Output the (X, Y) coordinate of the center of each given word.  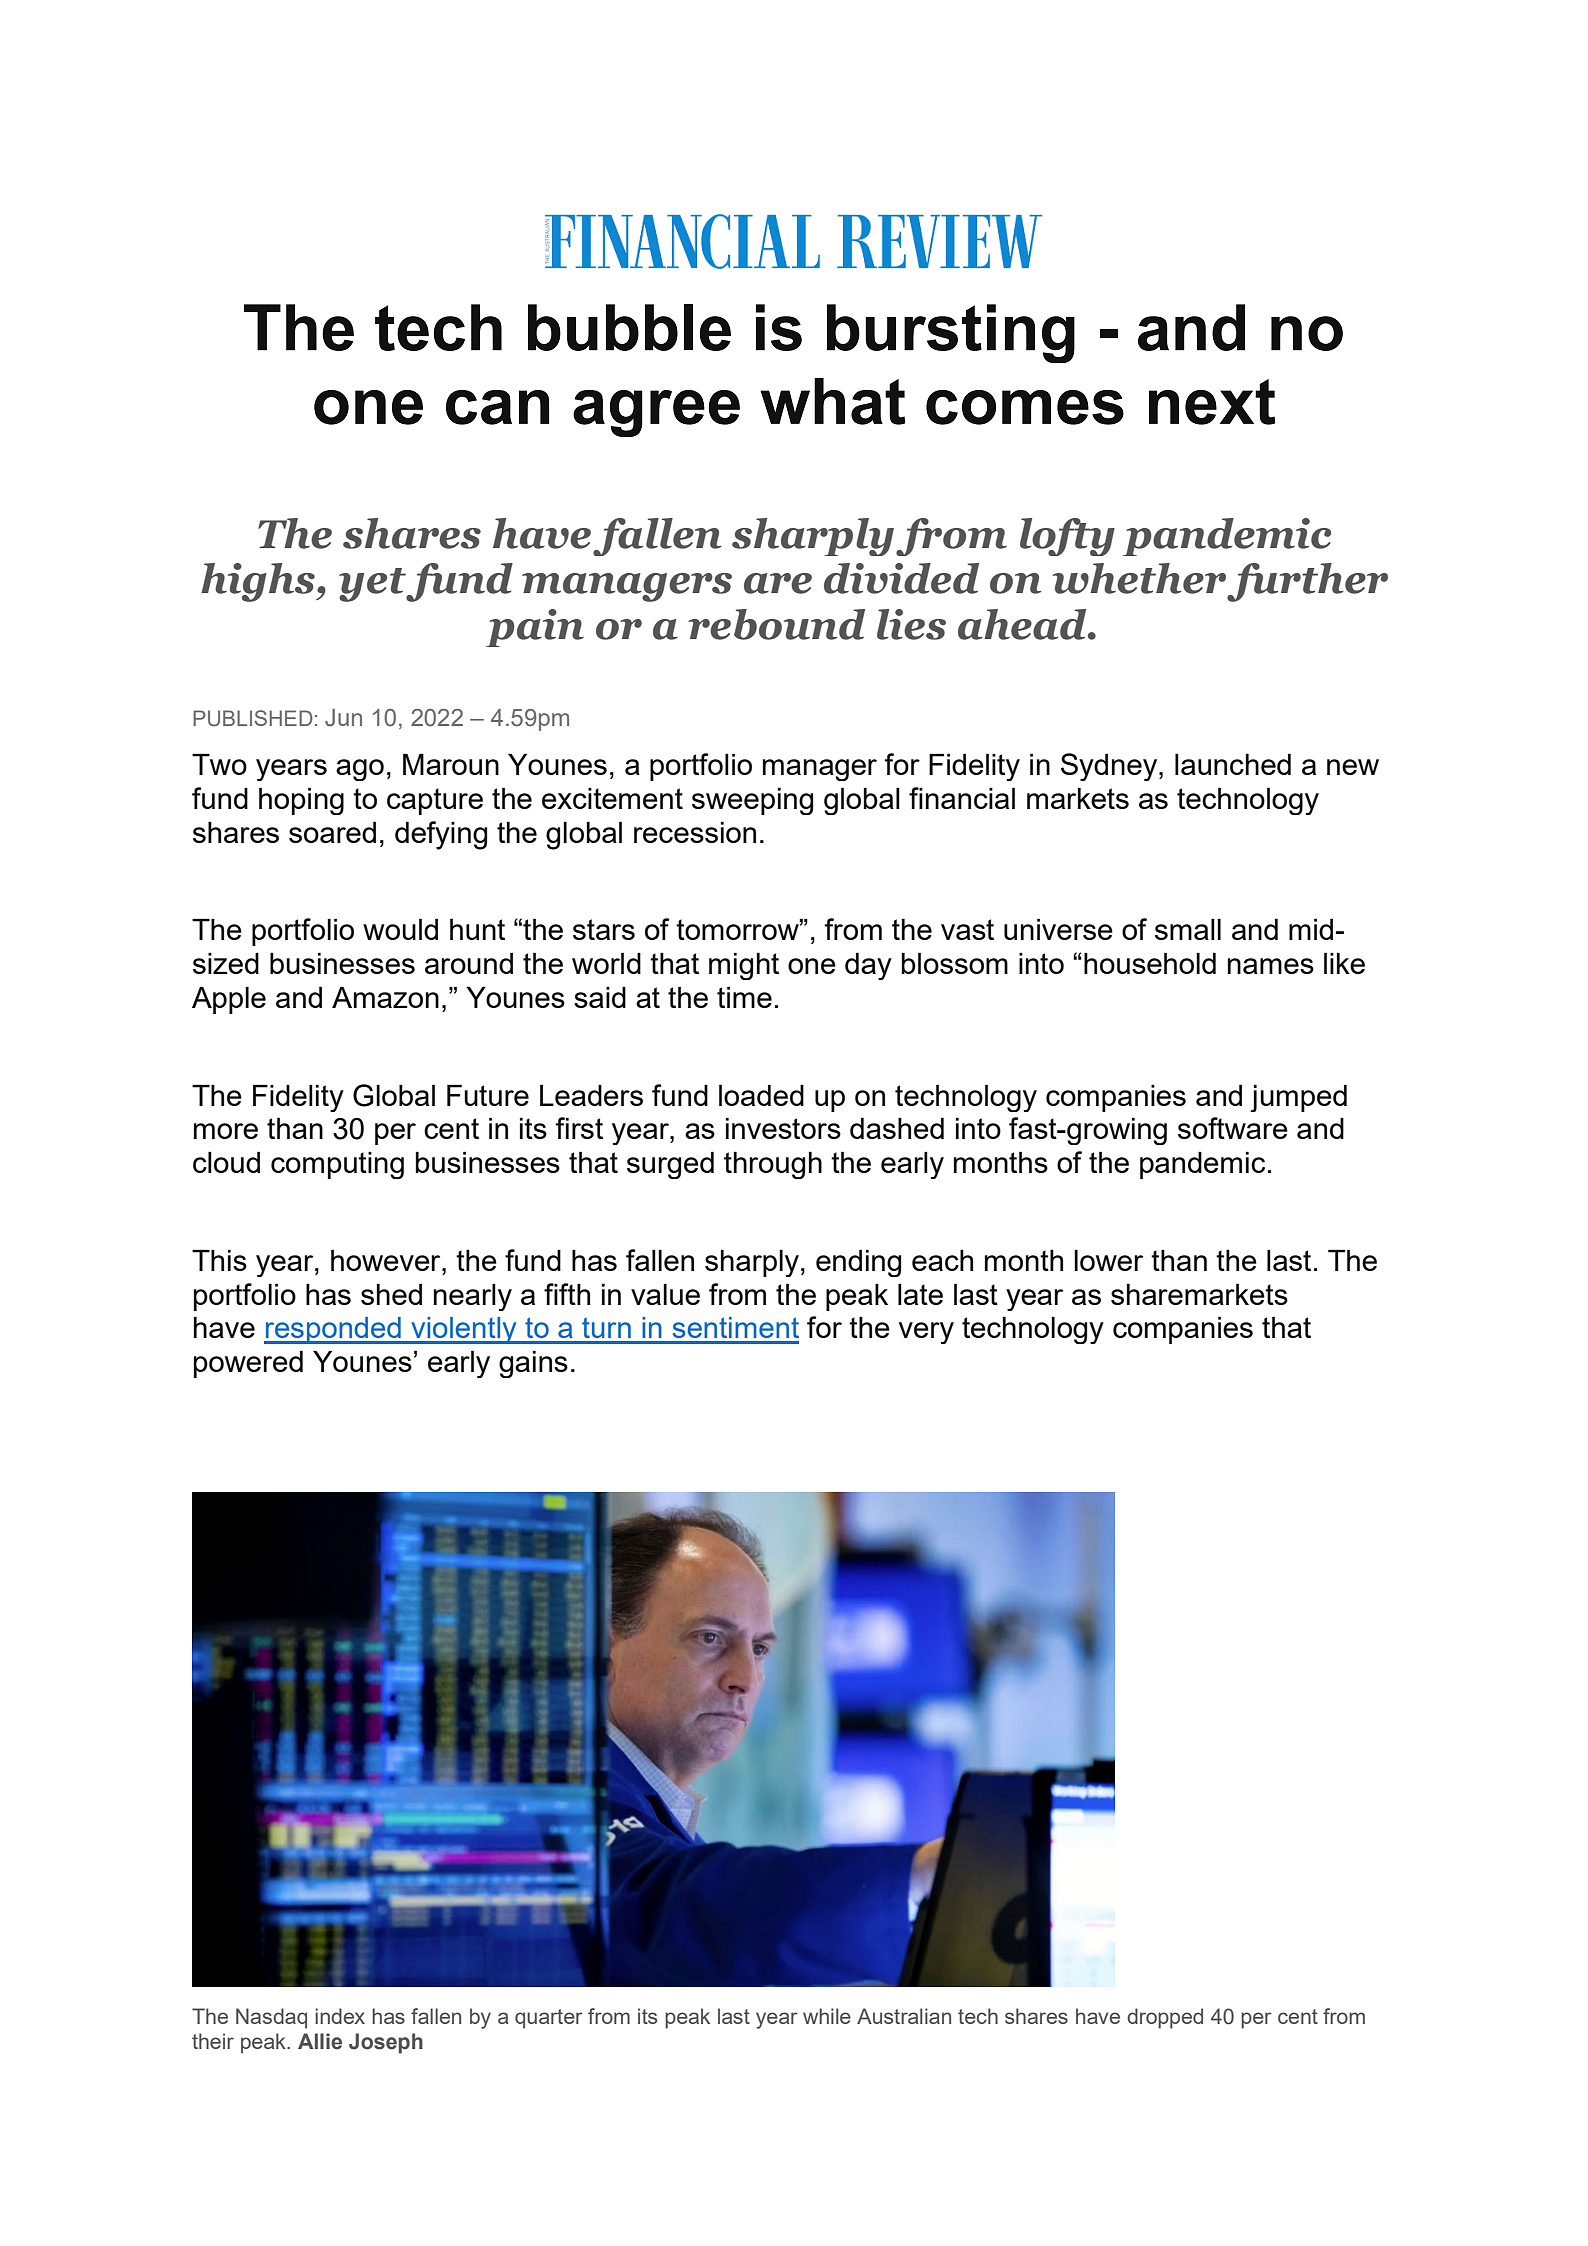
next (1212, 402)
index (340, 2016)
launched (1233, 764)
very (926, 1333)
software (1233, 1128)
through (773, 1165)
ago (360, 770)
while (827, 2016)
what (832, 401)
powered (248, 1364)
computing (337, 1165)
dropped (1165, 2018)
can (497, 407)
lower (1108, 1260)
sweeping (752, 801)
